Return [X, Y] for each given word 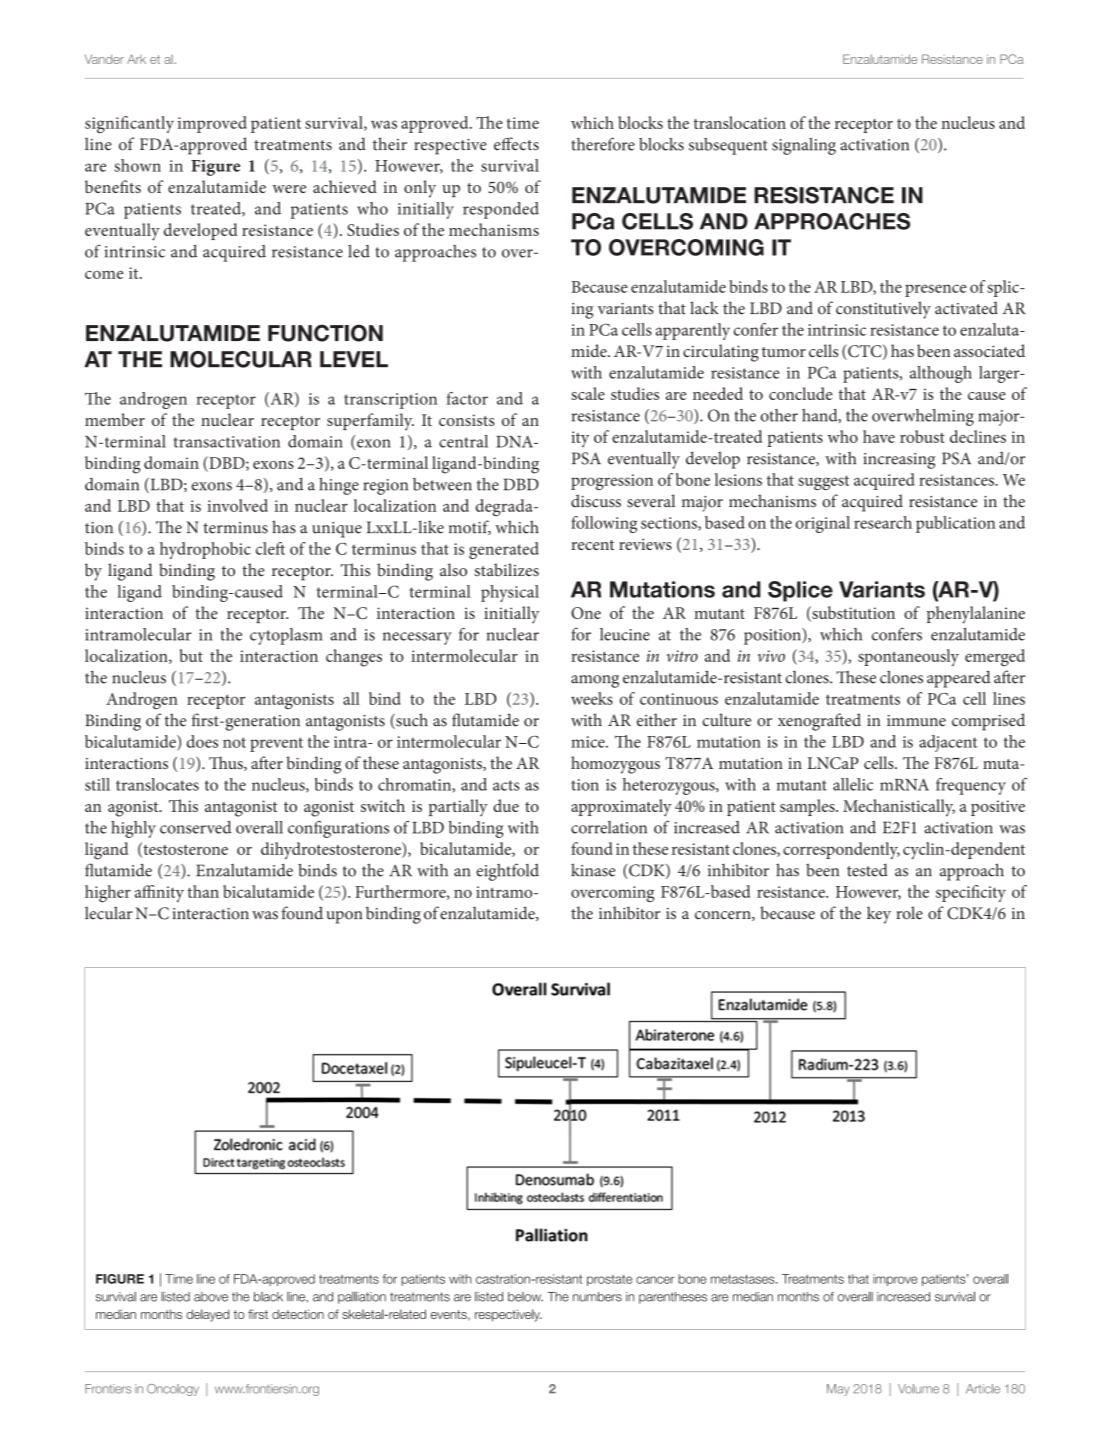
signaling [804, 146]
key [879, 915]
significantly [129, 124]
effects [516, 144]
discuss [596, 501]
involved [237, 505]
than [203, 891]
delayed [207, 1315]
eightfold [507, 872]
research [883, 522]
